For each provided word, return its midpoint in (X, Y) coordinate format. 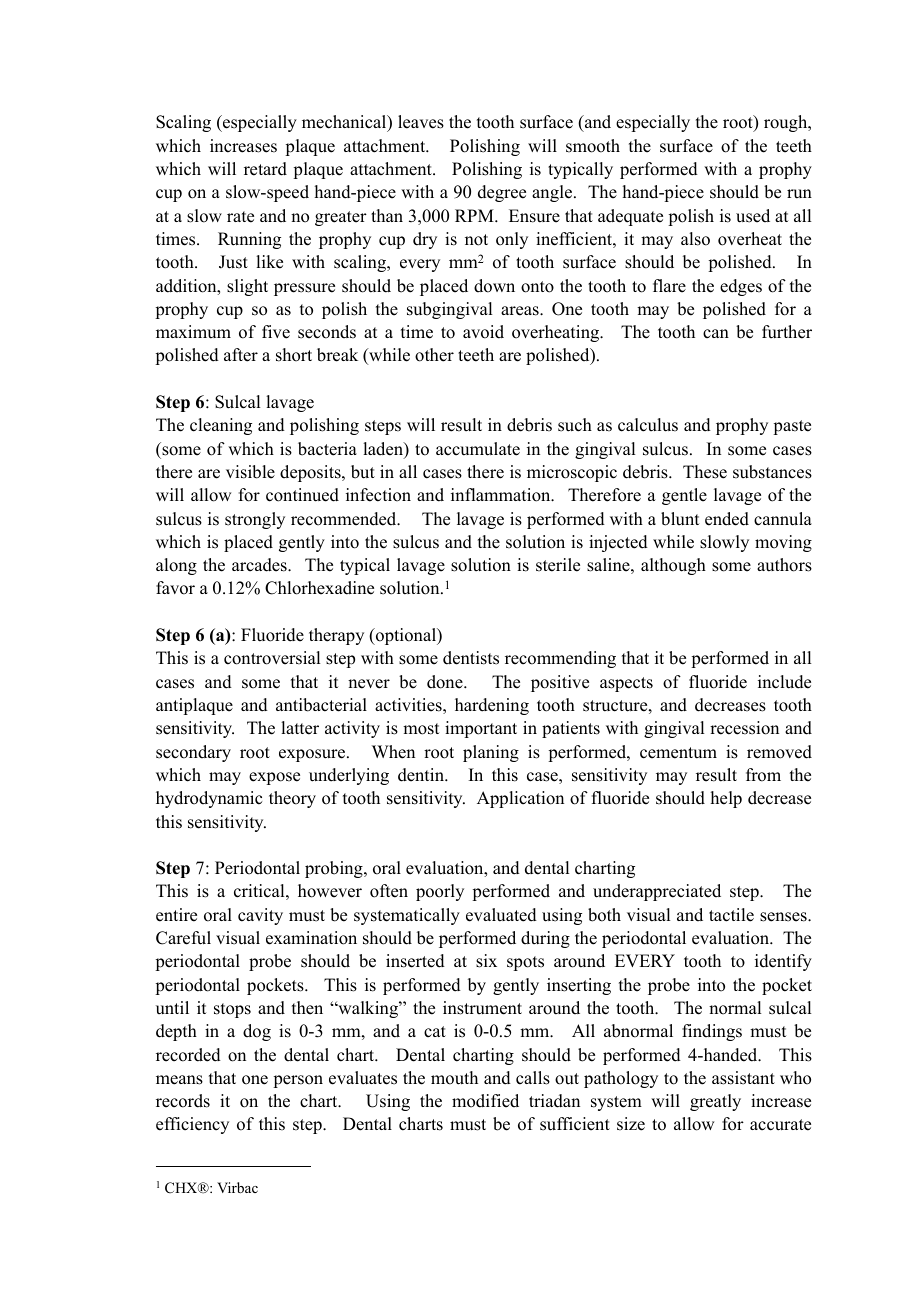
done (446, 682)
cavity (260, 916)
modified (485, 1101)
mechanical (345, 123)
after (241, 355)
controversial (272, 658)
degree (502, 193)
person (298, 1081)
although (673, 566)
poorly (440, 892)
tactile (731, 915)
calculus (648, 425)
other (434, 355)
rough (787, 123)
